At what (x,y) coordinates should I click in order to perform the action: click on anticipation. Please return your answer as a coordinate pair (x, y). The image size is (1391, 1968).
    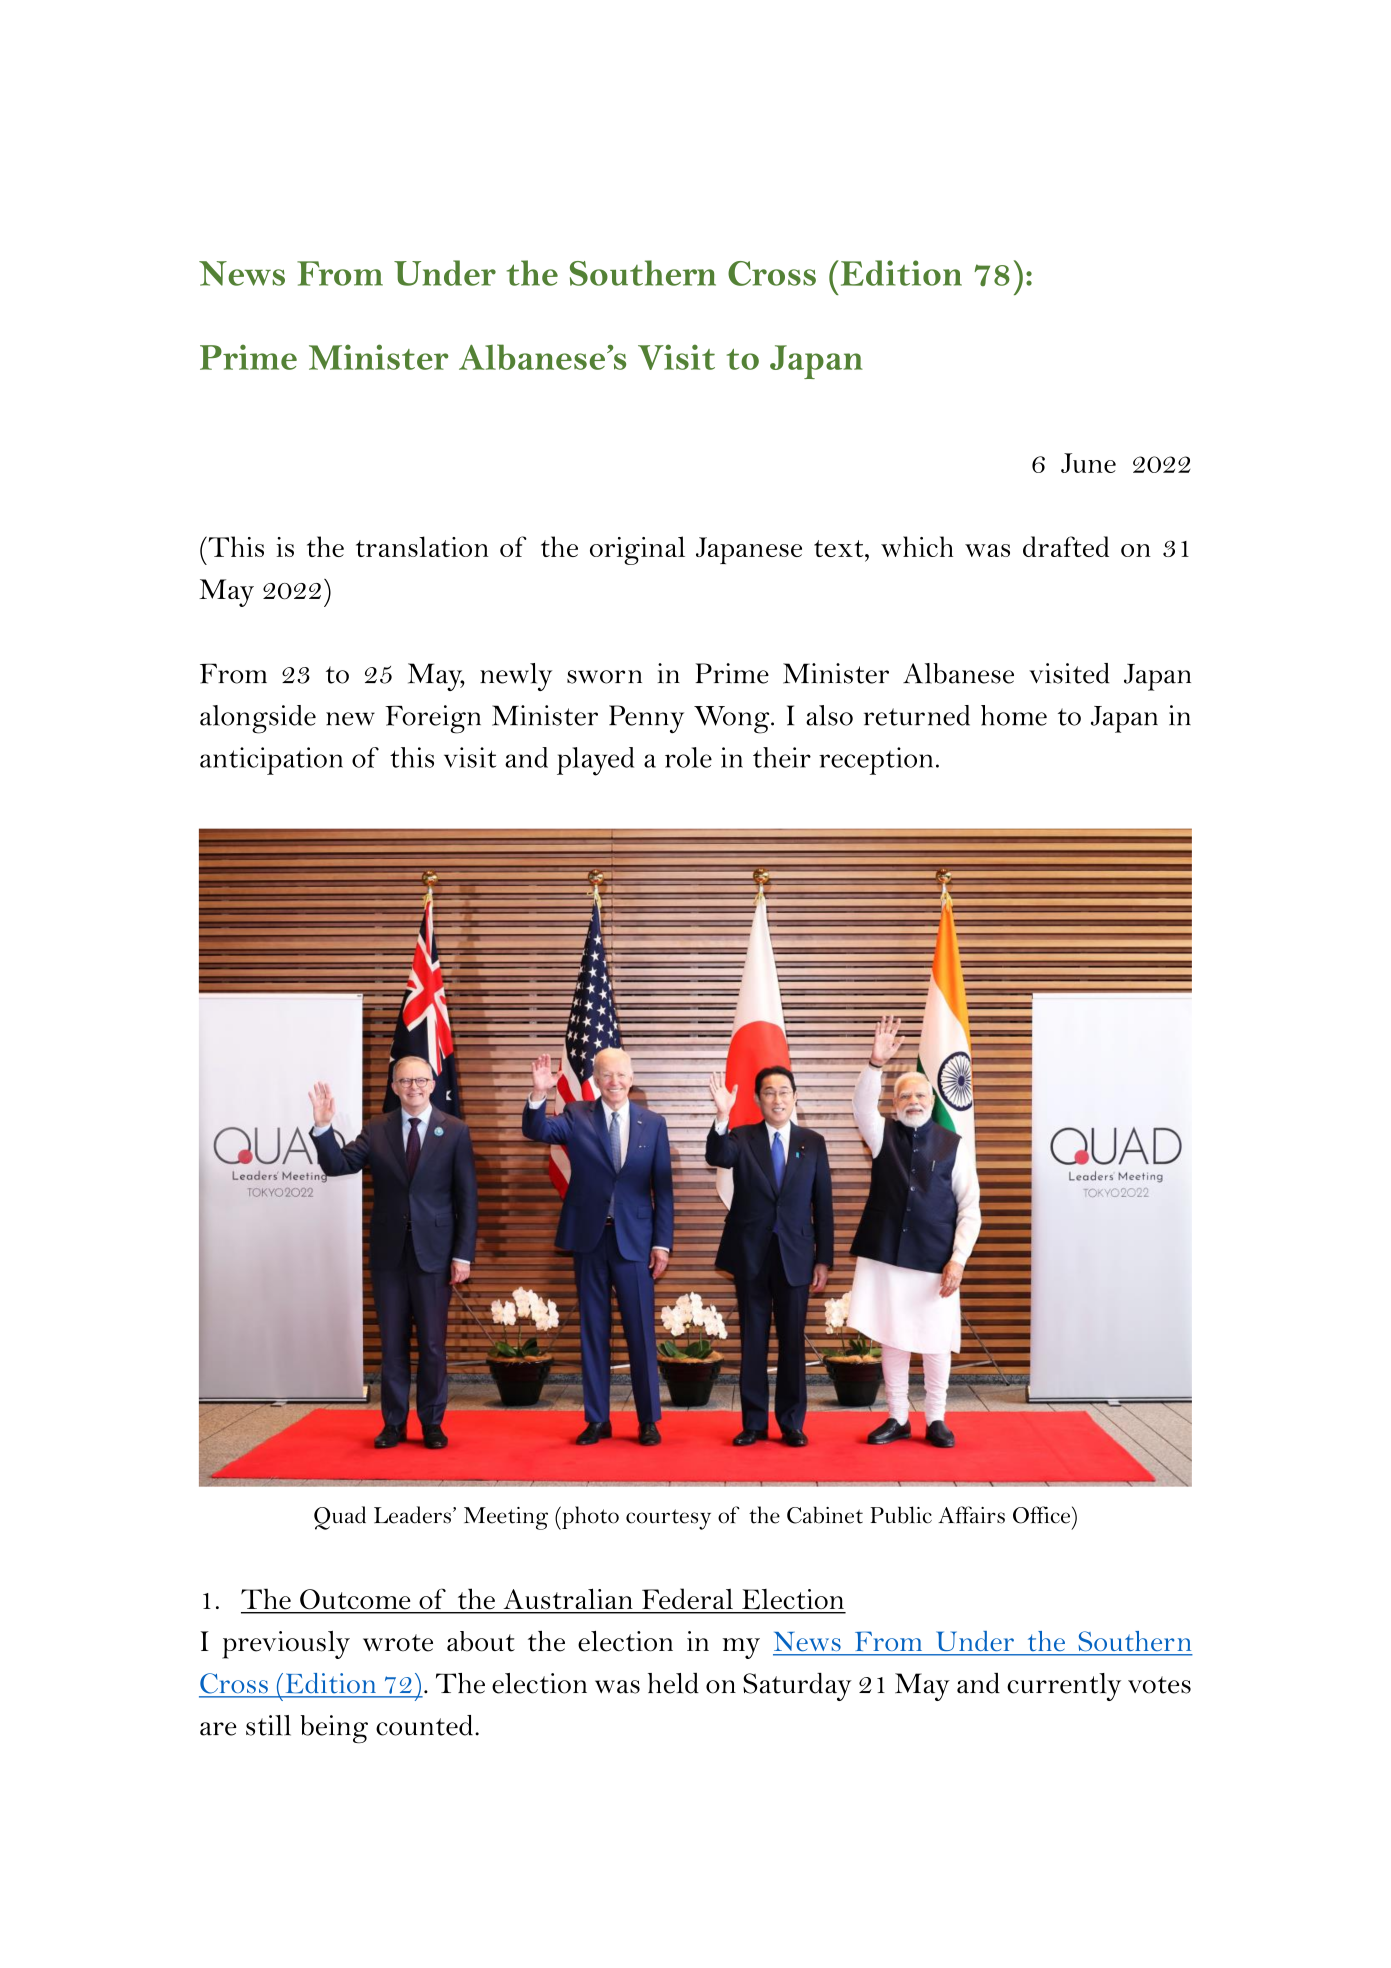
    Looking at the image, I should click on (271, 761).
